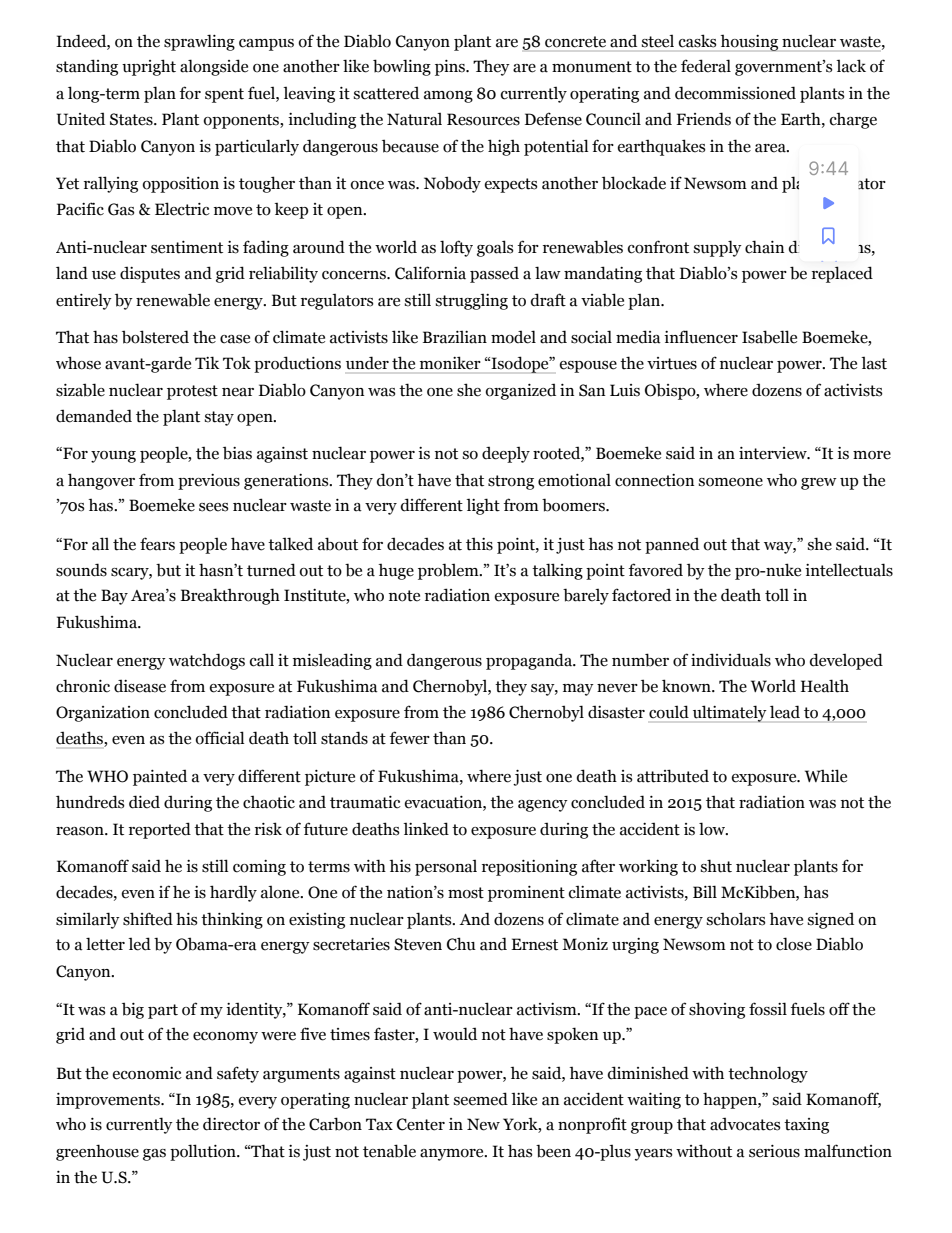 The image size is (952, 1233). Describe the element at coordinates (481, 1099) in the page. I see `seemed` at that location.
